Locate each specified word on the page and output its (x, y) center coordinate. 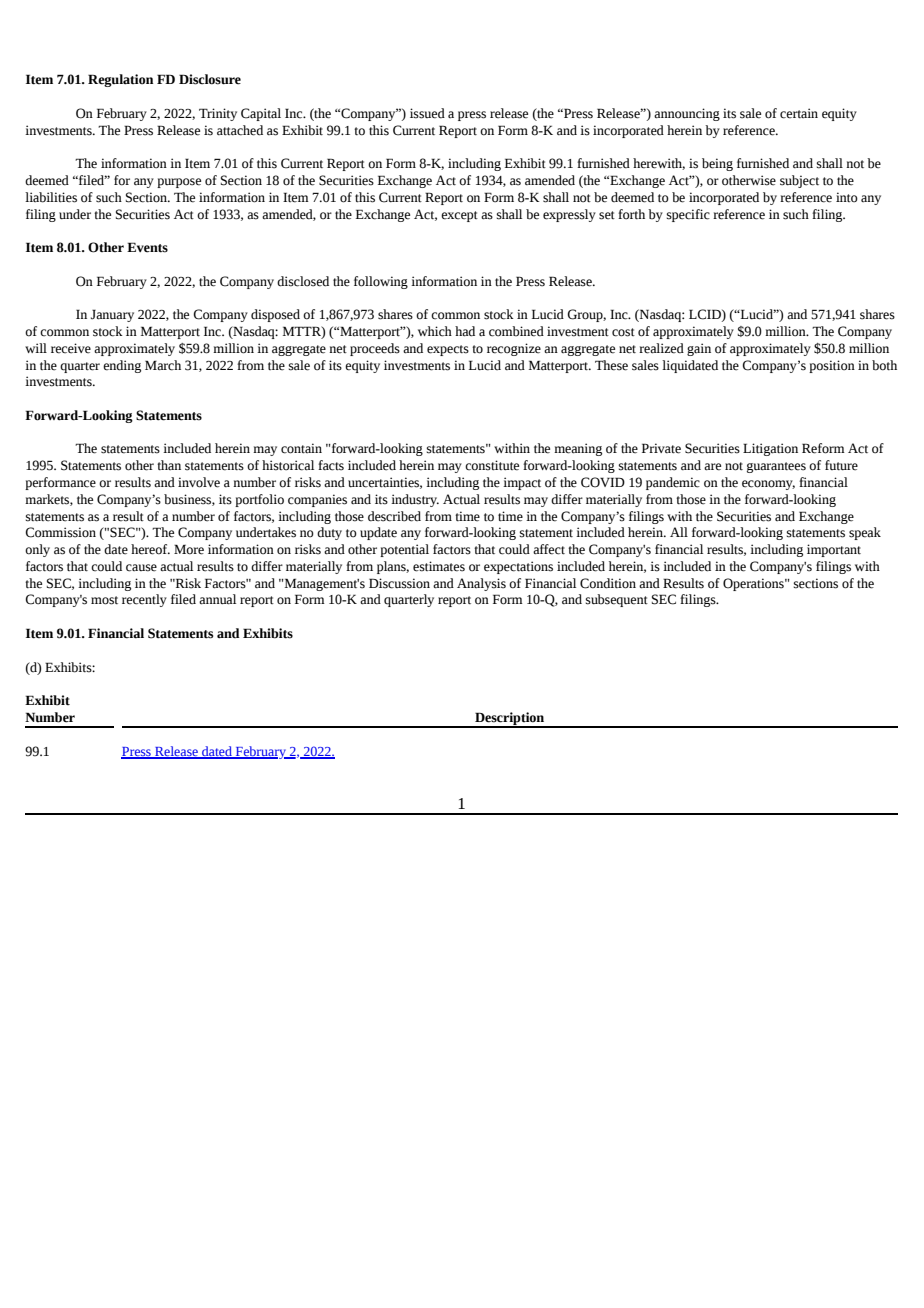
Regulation (120, 80)
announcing (687, 114)
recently (144, 600)
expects (448, 350)
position (832, 366)
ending (122, 366)
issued (427, 113)
